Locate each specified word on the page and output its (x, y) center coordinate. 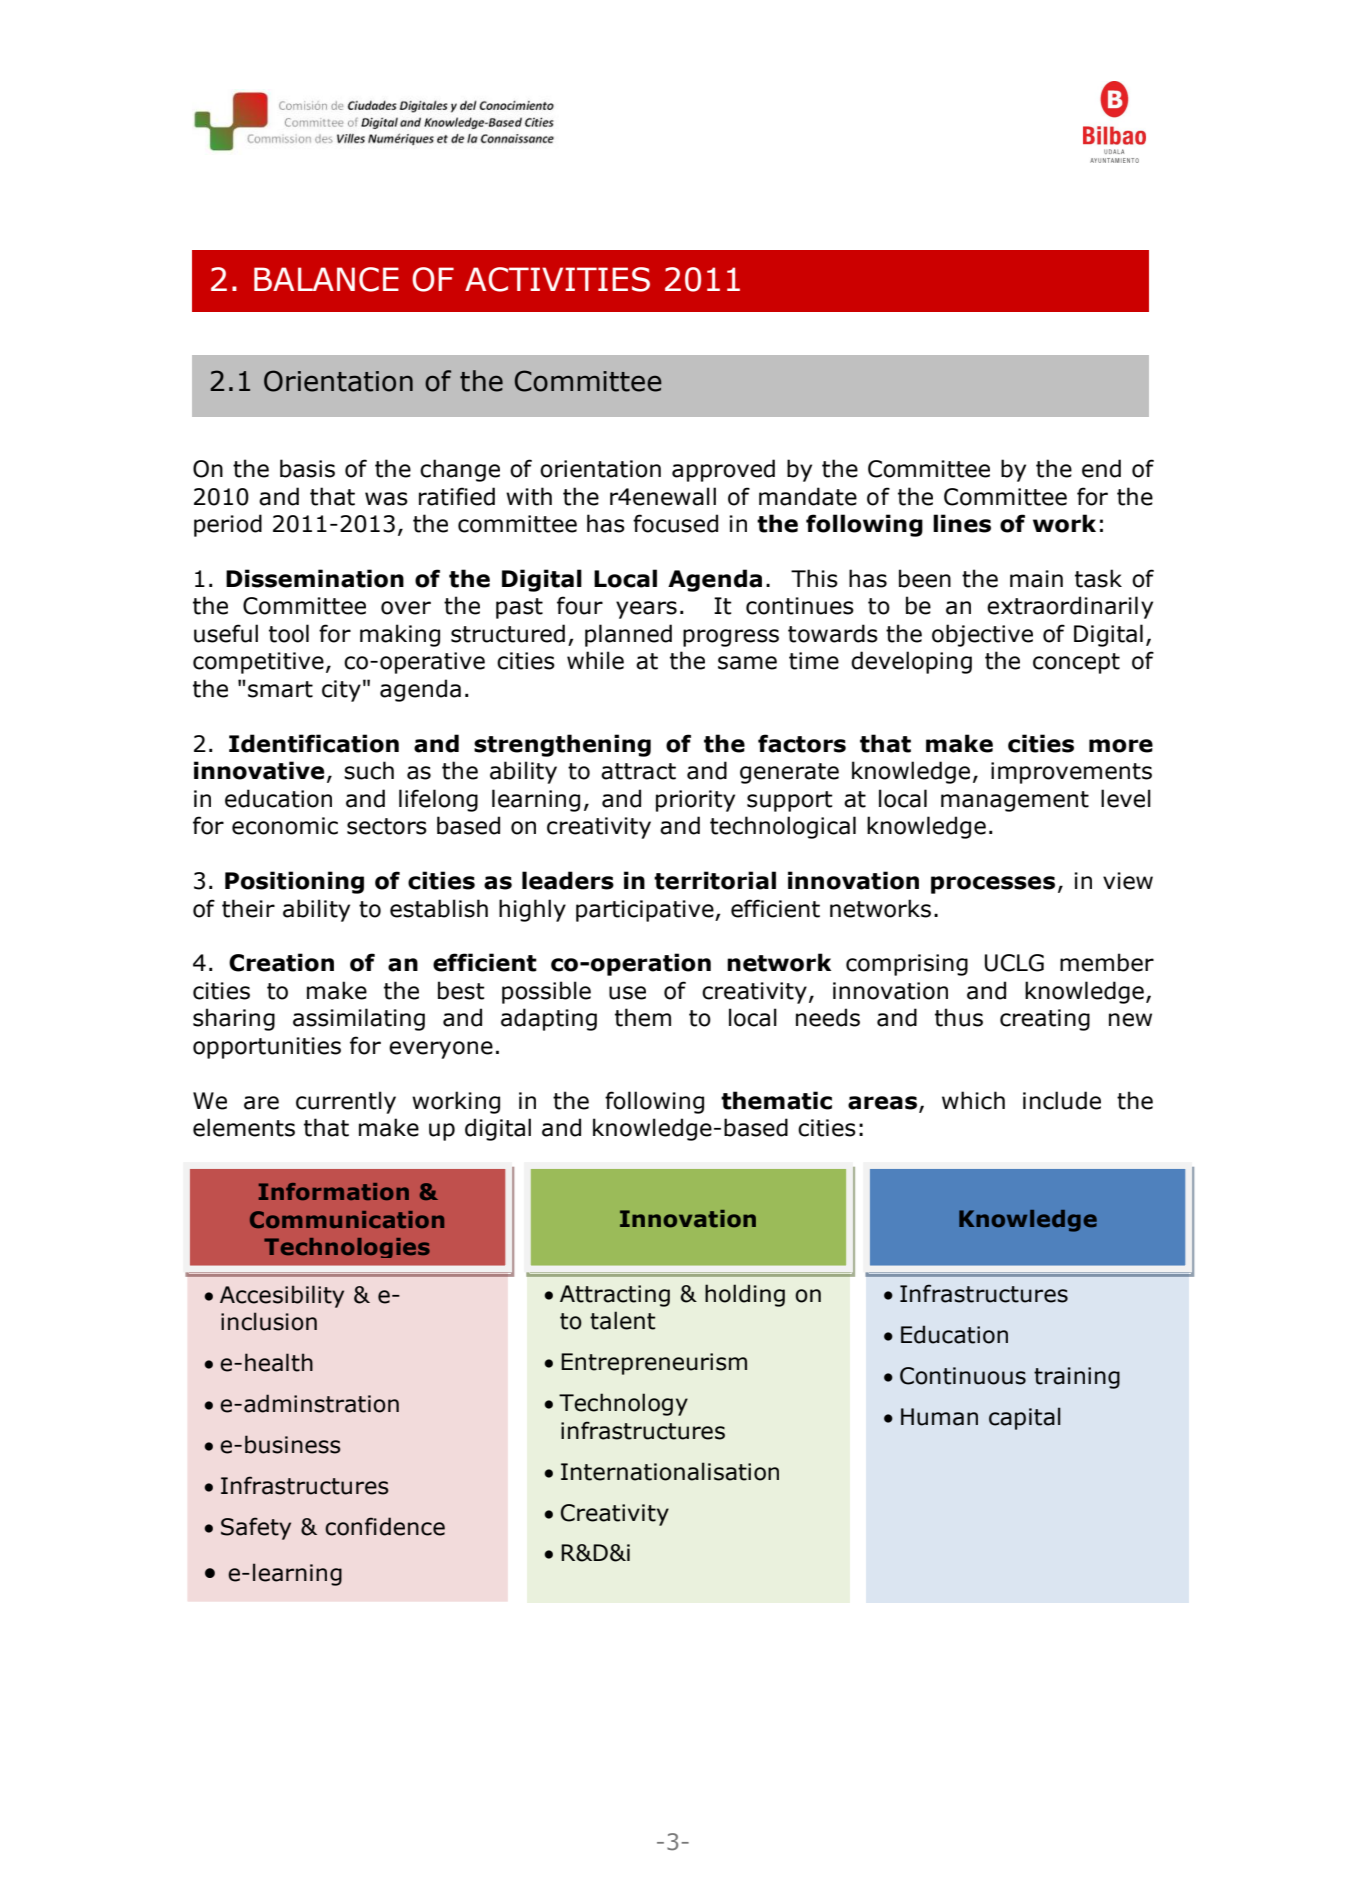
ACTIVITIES (557, 279)
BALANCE (326, 279)
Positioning (294, 882)
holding (745, 1295)
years (646, 610)
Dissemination (315, 578)
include (1062, 1100)
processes (993, 885)
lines (962, 523)
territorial (715, 880)
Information (334, 1191)
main (1036, 579)
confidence (385, 1526)
